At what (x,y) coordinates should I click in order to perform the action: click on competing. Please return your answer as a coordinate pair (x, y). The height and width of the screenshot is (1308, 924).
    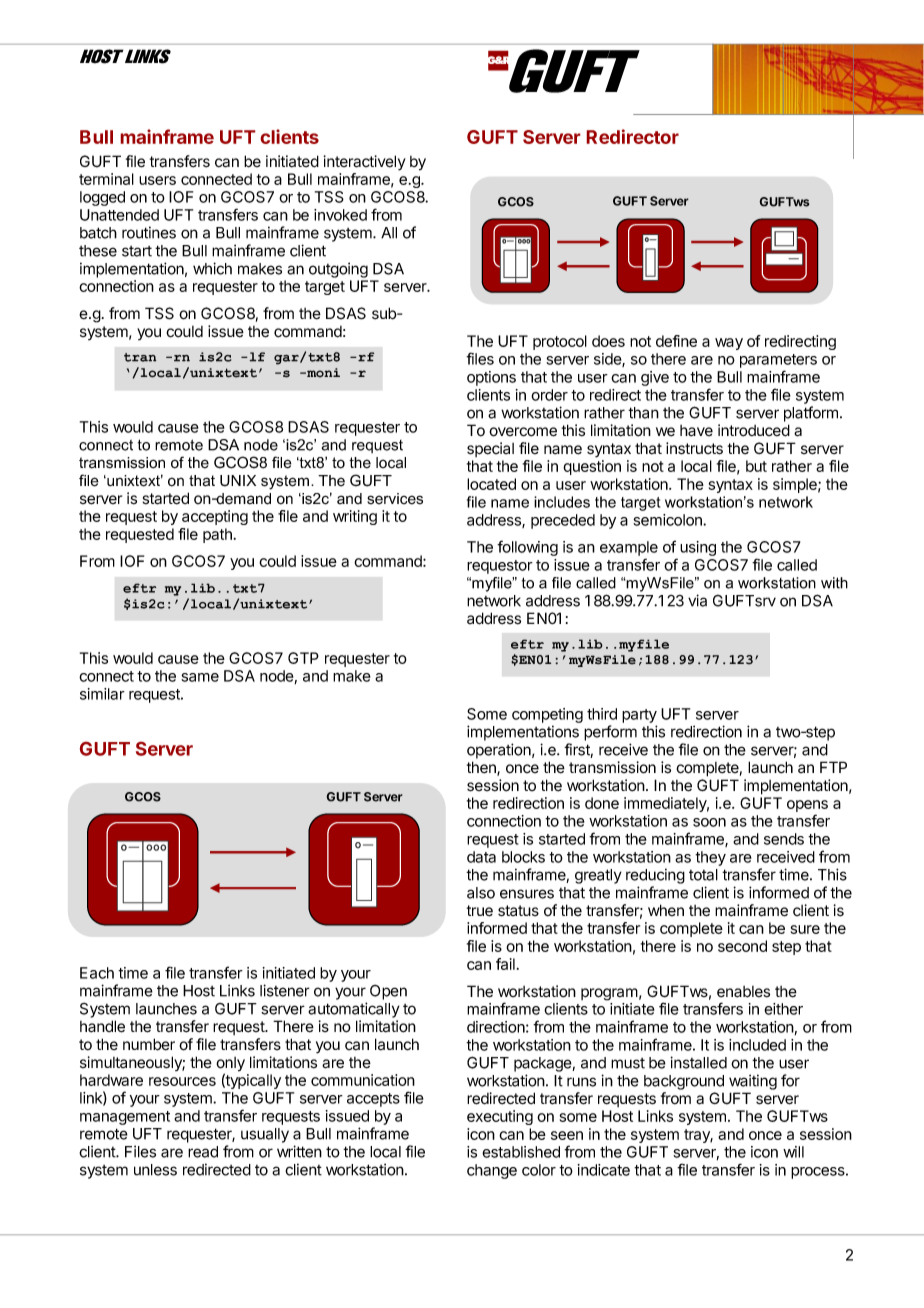
    Looking at the image, I should click on (547, 715).
